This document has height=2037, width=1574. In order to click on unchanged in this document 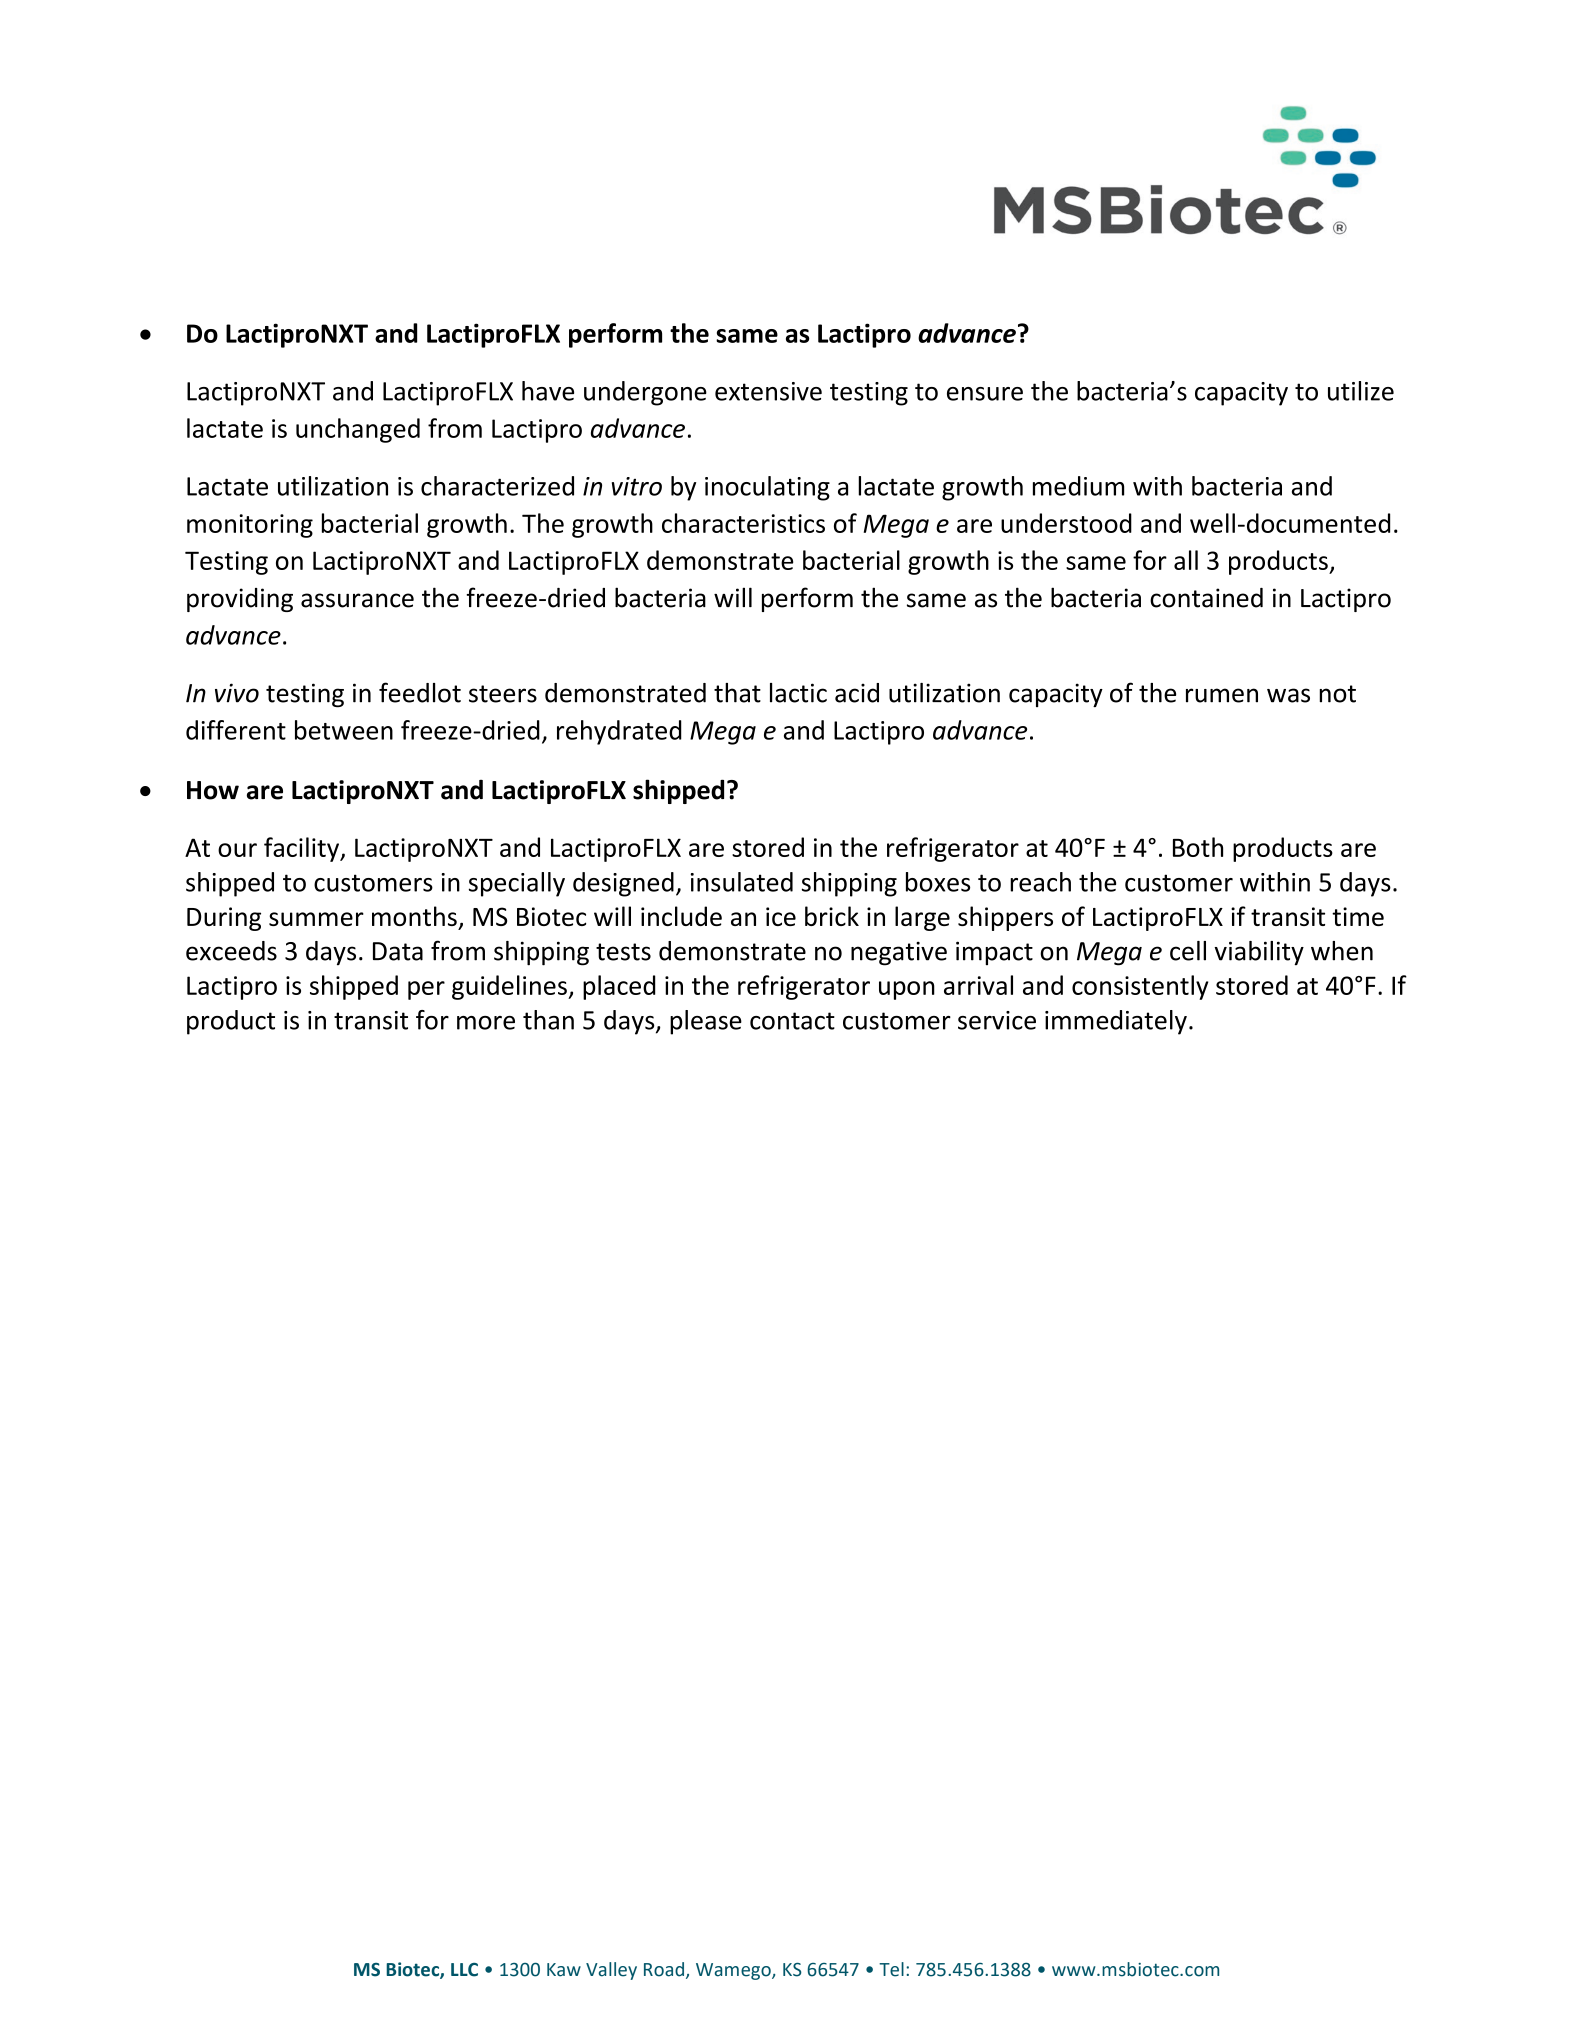, I will do `click(358, 430)`.
